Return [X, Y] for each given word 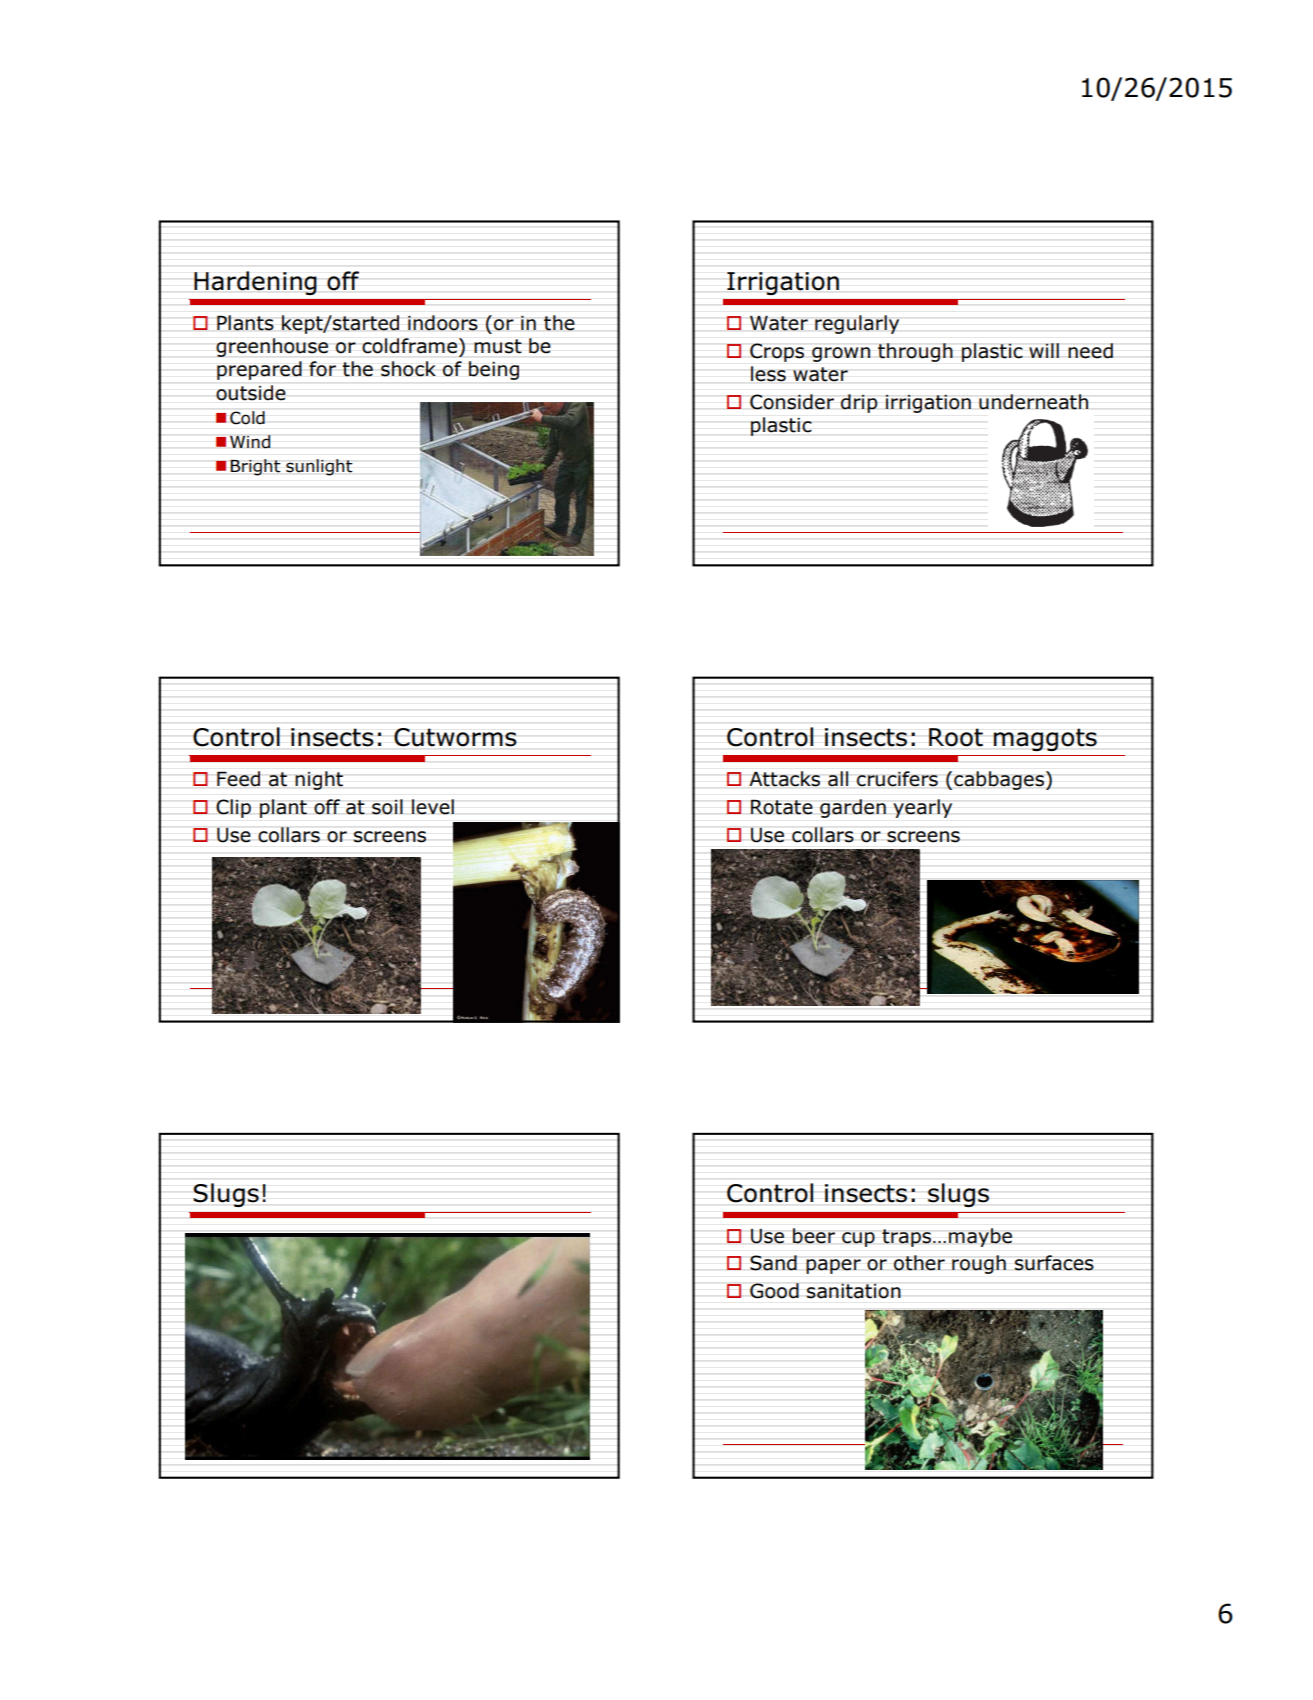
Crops [777, 352]
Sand [773, 1263]
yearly [922, 808]
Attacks [784, 779]
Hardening [255, 283]
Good [774, 1291]
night [319, 780]
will [1044, 350]
